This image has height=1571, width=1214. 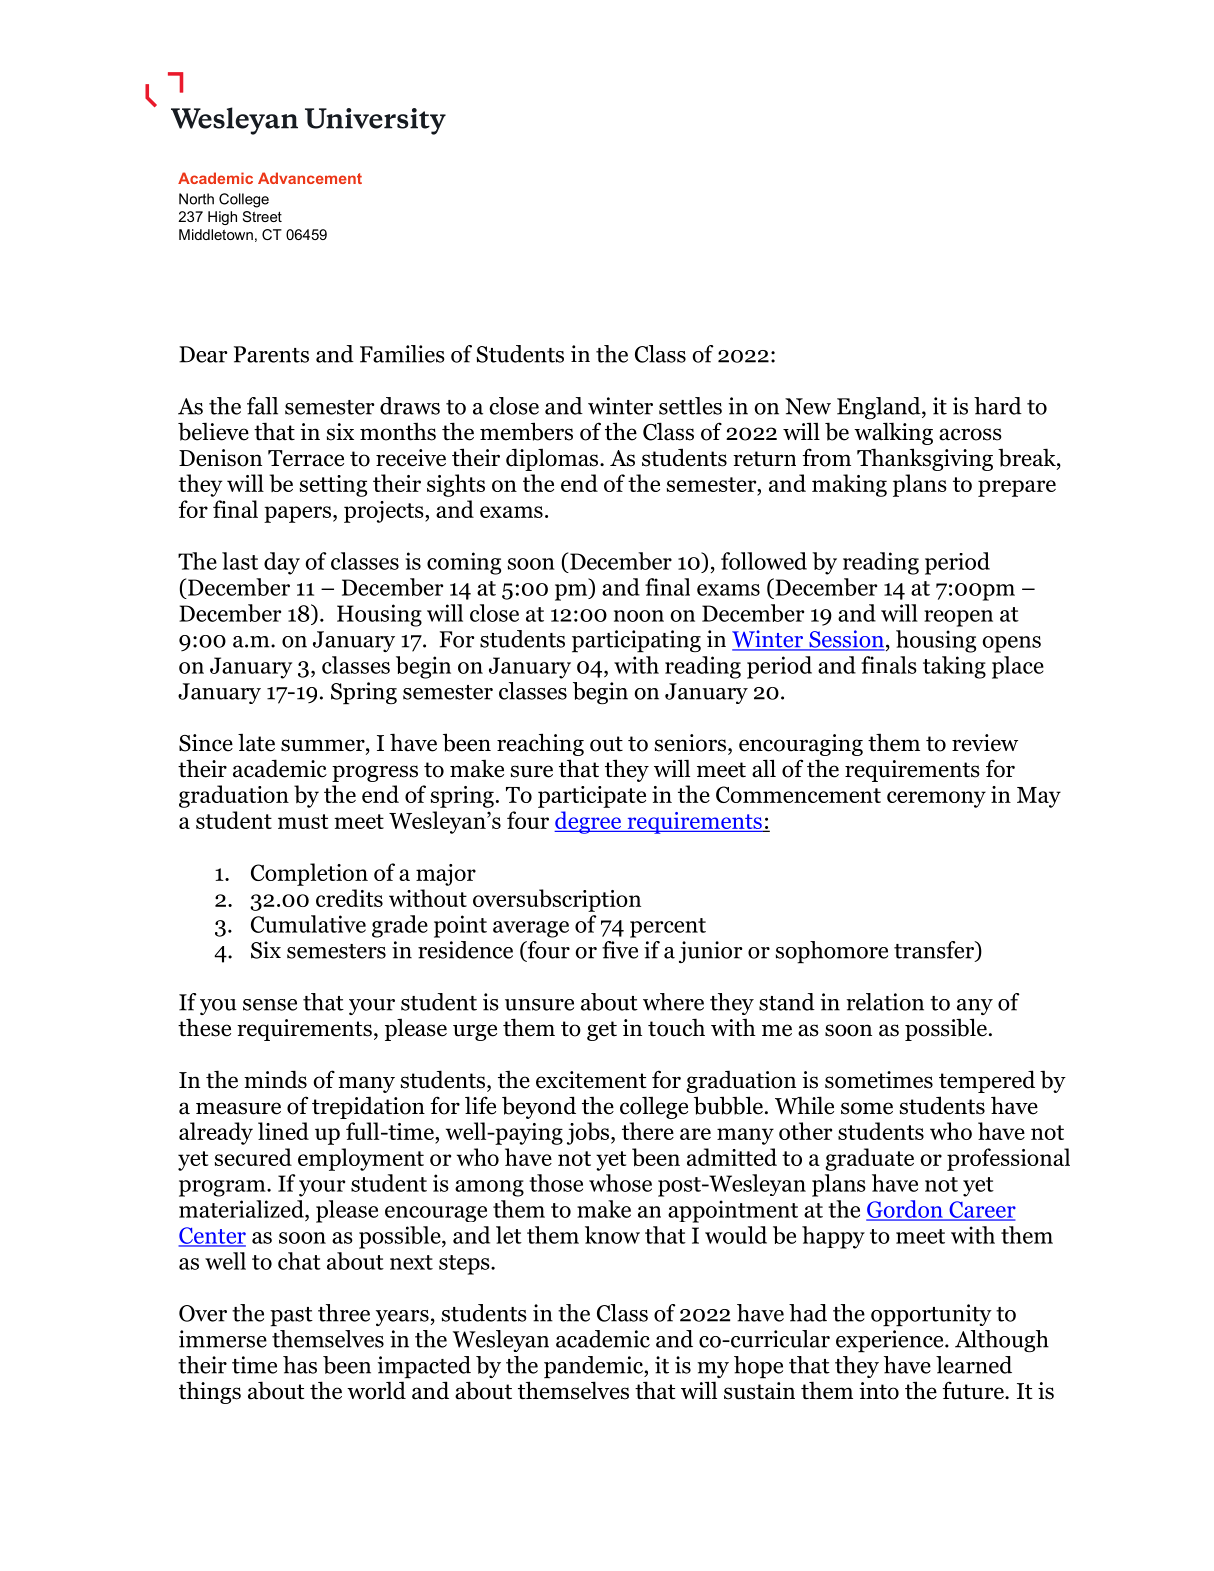 I want to click on settles, so click(x=690, y=406).
